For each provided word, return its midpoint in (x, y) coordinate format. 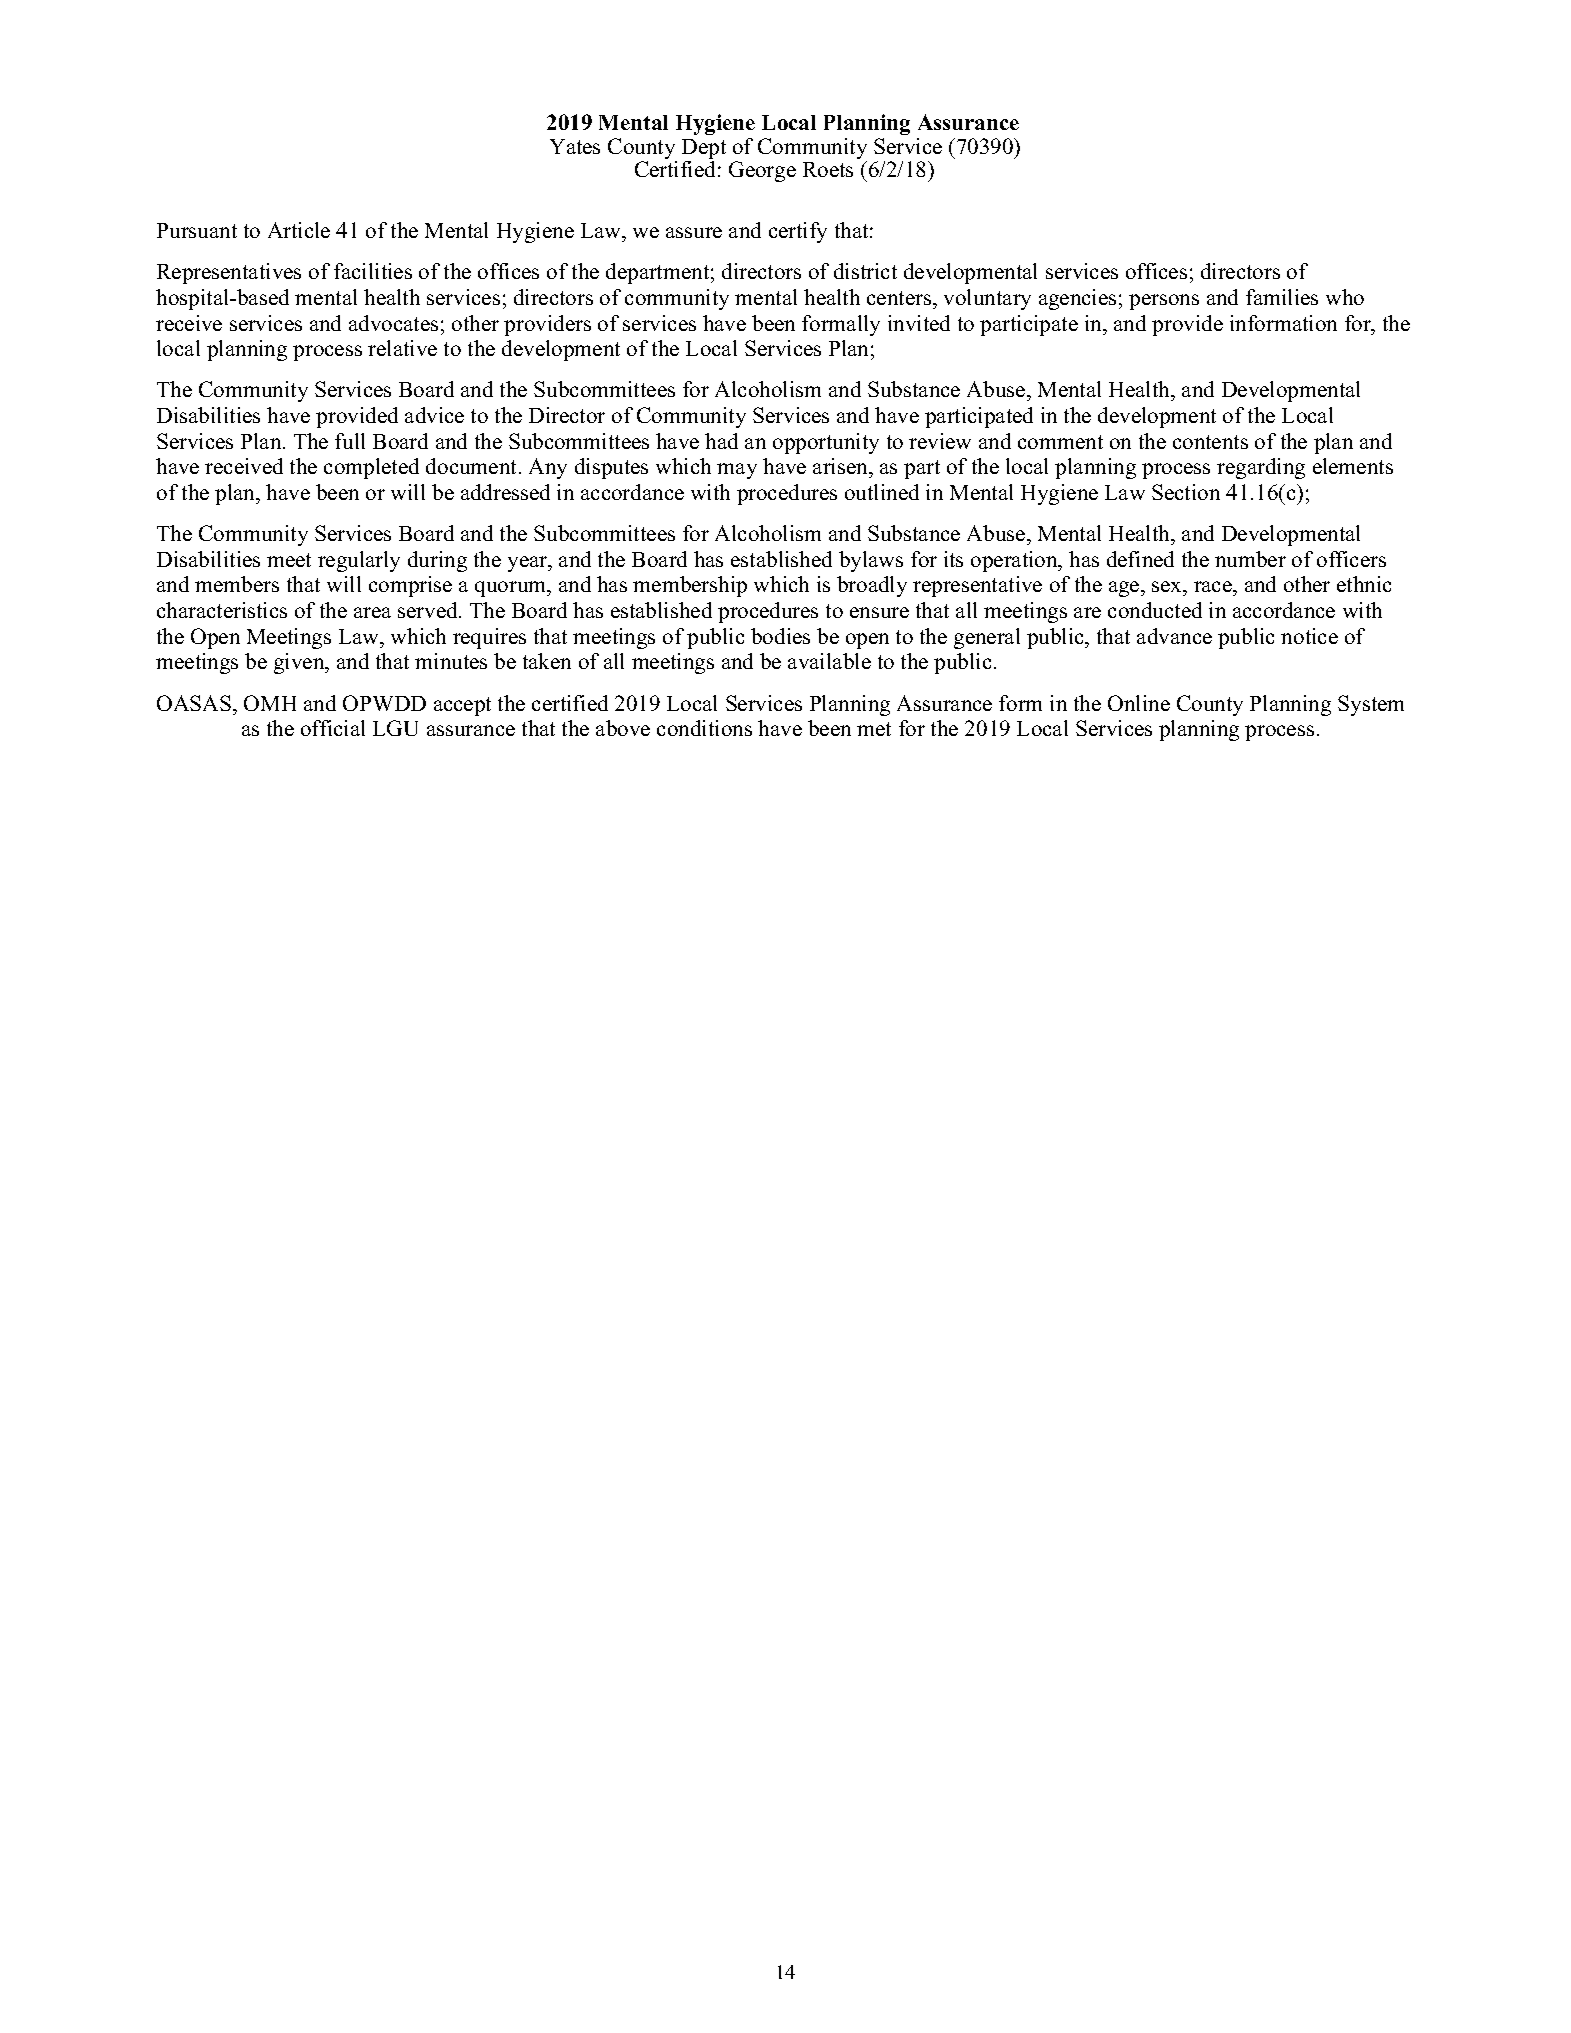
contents (1210, 442)
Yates (575, 146)
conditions (704, 728)
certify (798, 232)
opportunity (826, 443)
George (762, 171)
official (333, 728)
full (350, 441)
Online (1139, 703)
